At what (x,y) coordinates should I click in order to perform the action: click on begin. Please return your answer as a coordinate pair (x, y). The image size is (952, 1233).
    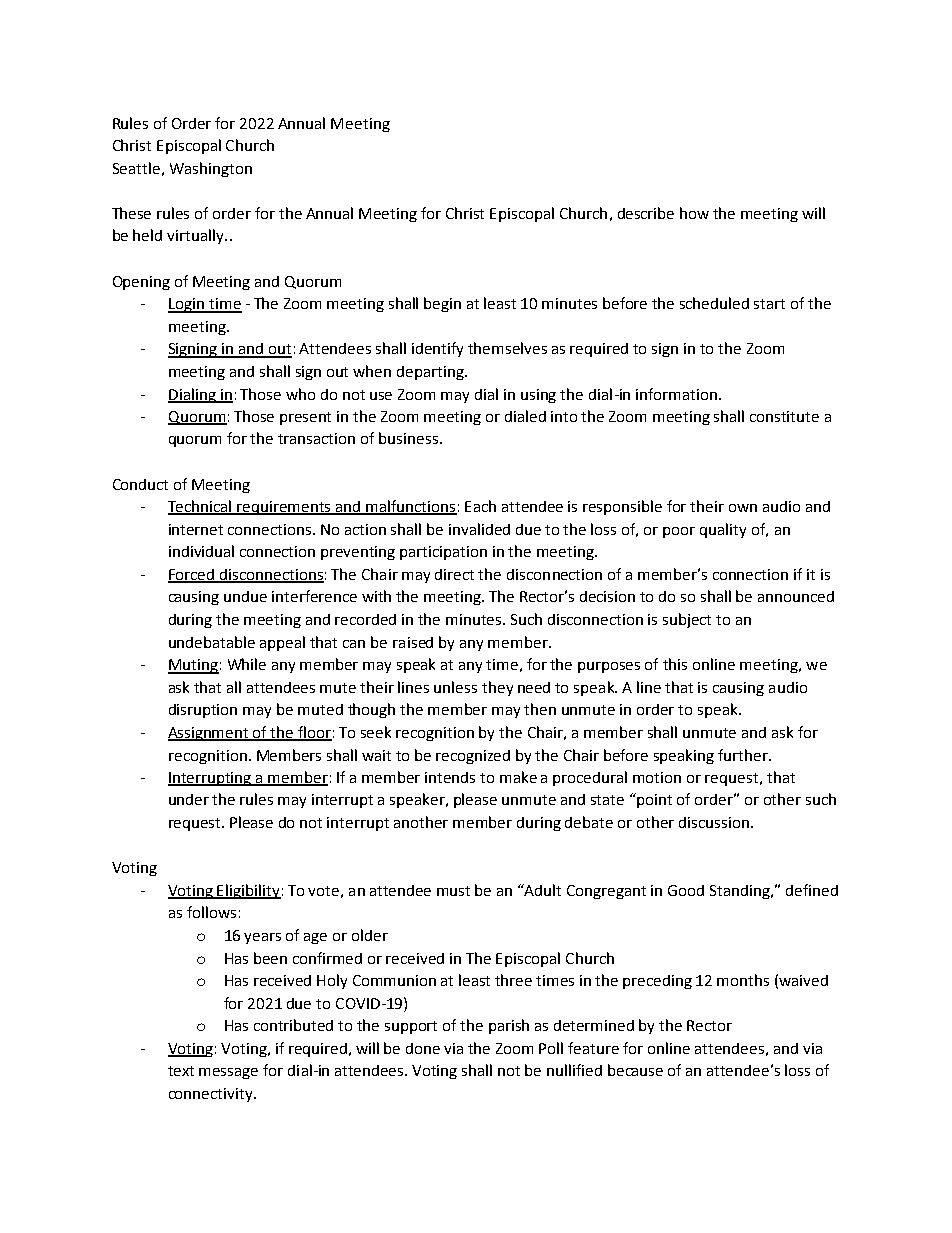
    Looking at the image, I should click on (442, 304).
